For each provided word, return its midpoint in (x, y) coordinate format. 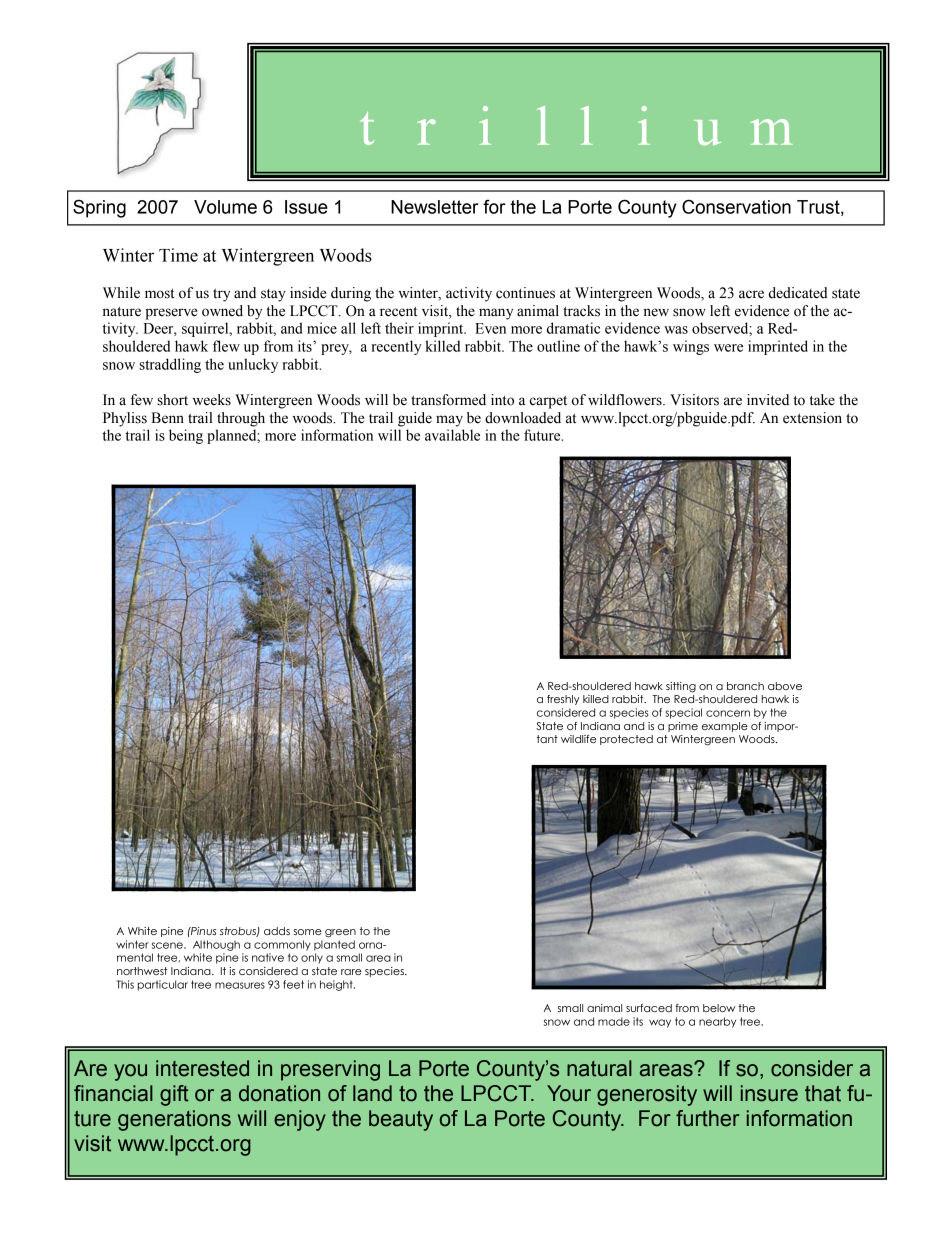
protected (626, 740)
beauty (401, 1120)
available (452, 435)
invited (768, 400)
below (719, 1008)
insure (769, 1093)
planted (334, 945)
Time (178, 255)
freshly (563, 700)
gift (174, 1095)
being (186, 436)
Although (216, 945)
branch (745, 686)
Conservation (736, 206)
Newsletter (435, 207)
